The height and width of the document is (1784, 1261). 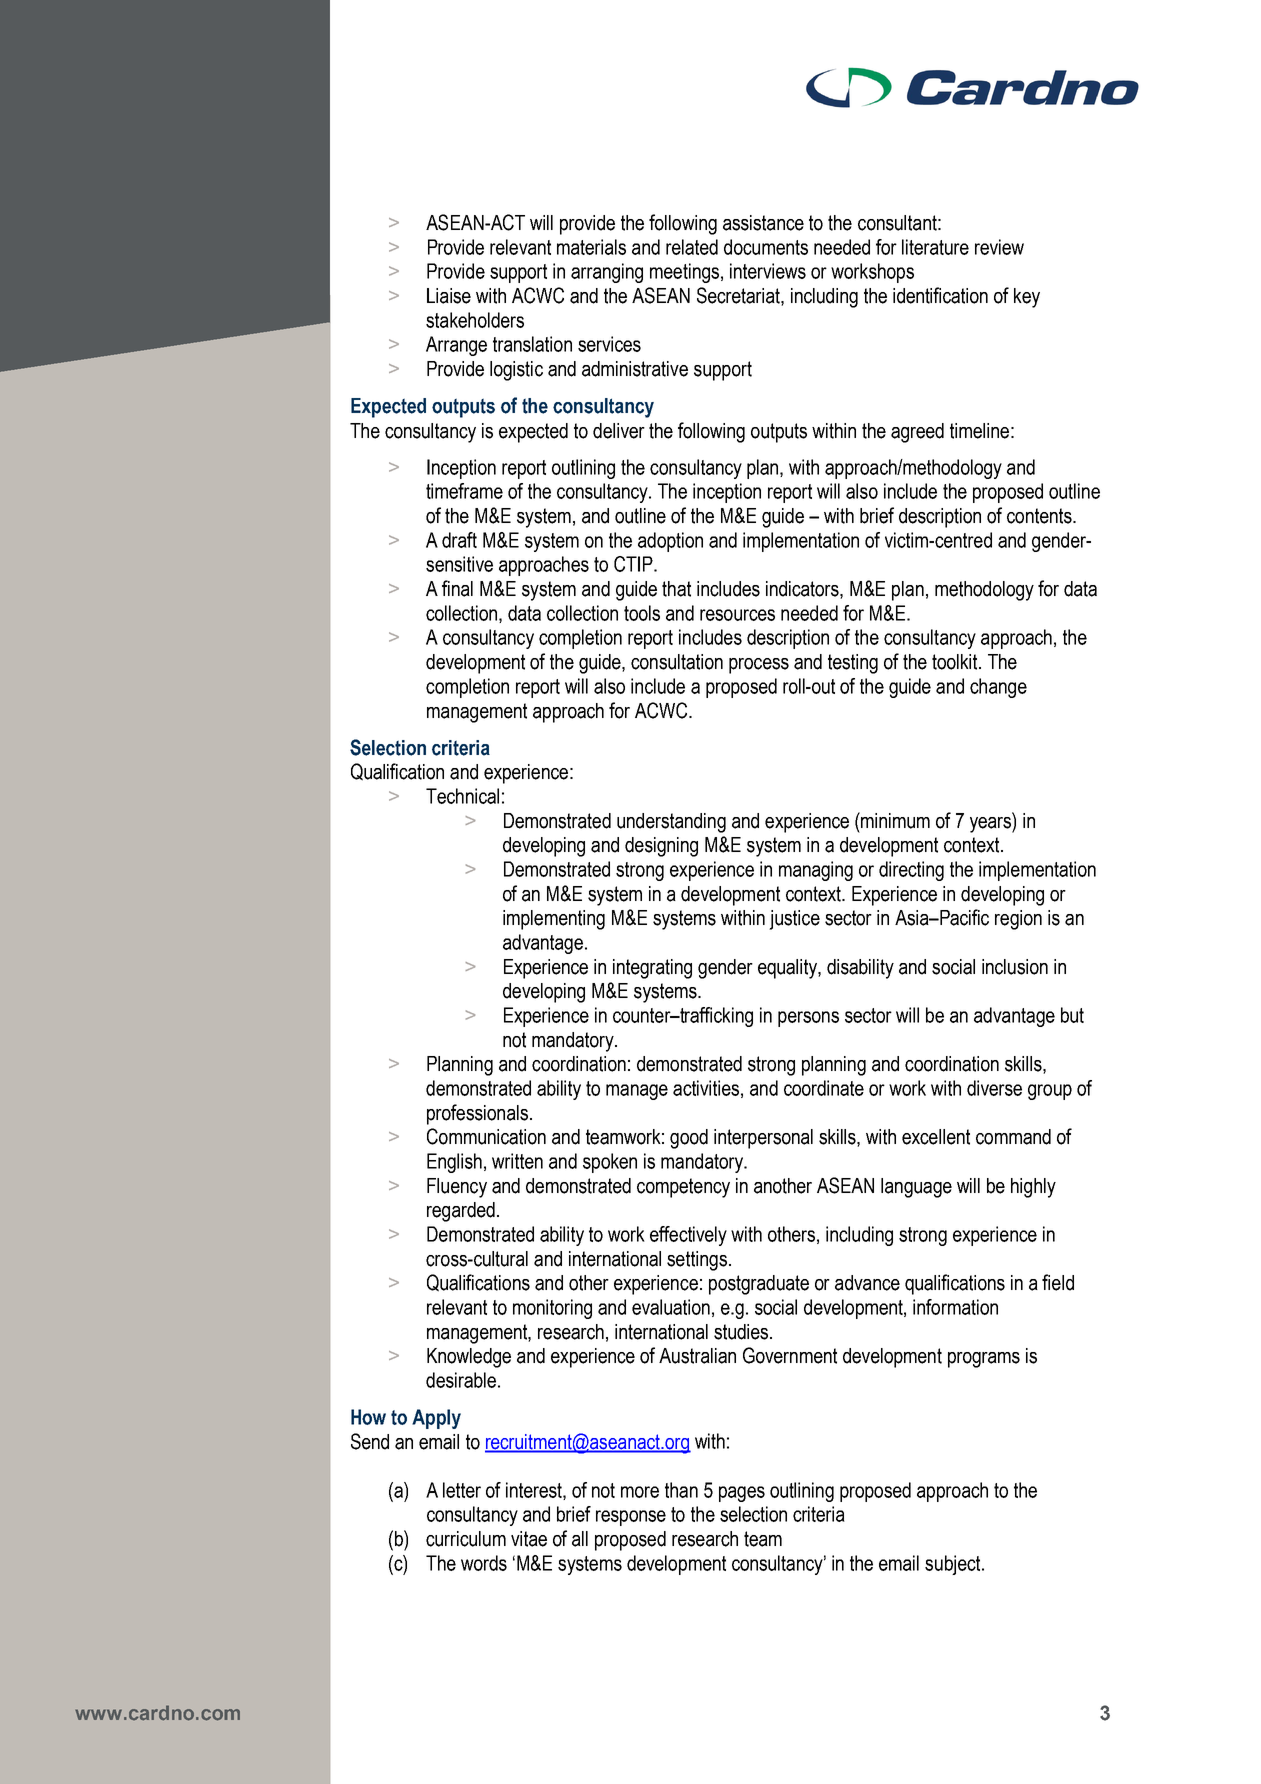 What do you see at coordinates (954, 1565) in the document?
I see `subject` at bounding box center [954, 1565].
